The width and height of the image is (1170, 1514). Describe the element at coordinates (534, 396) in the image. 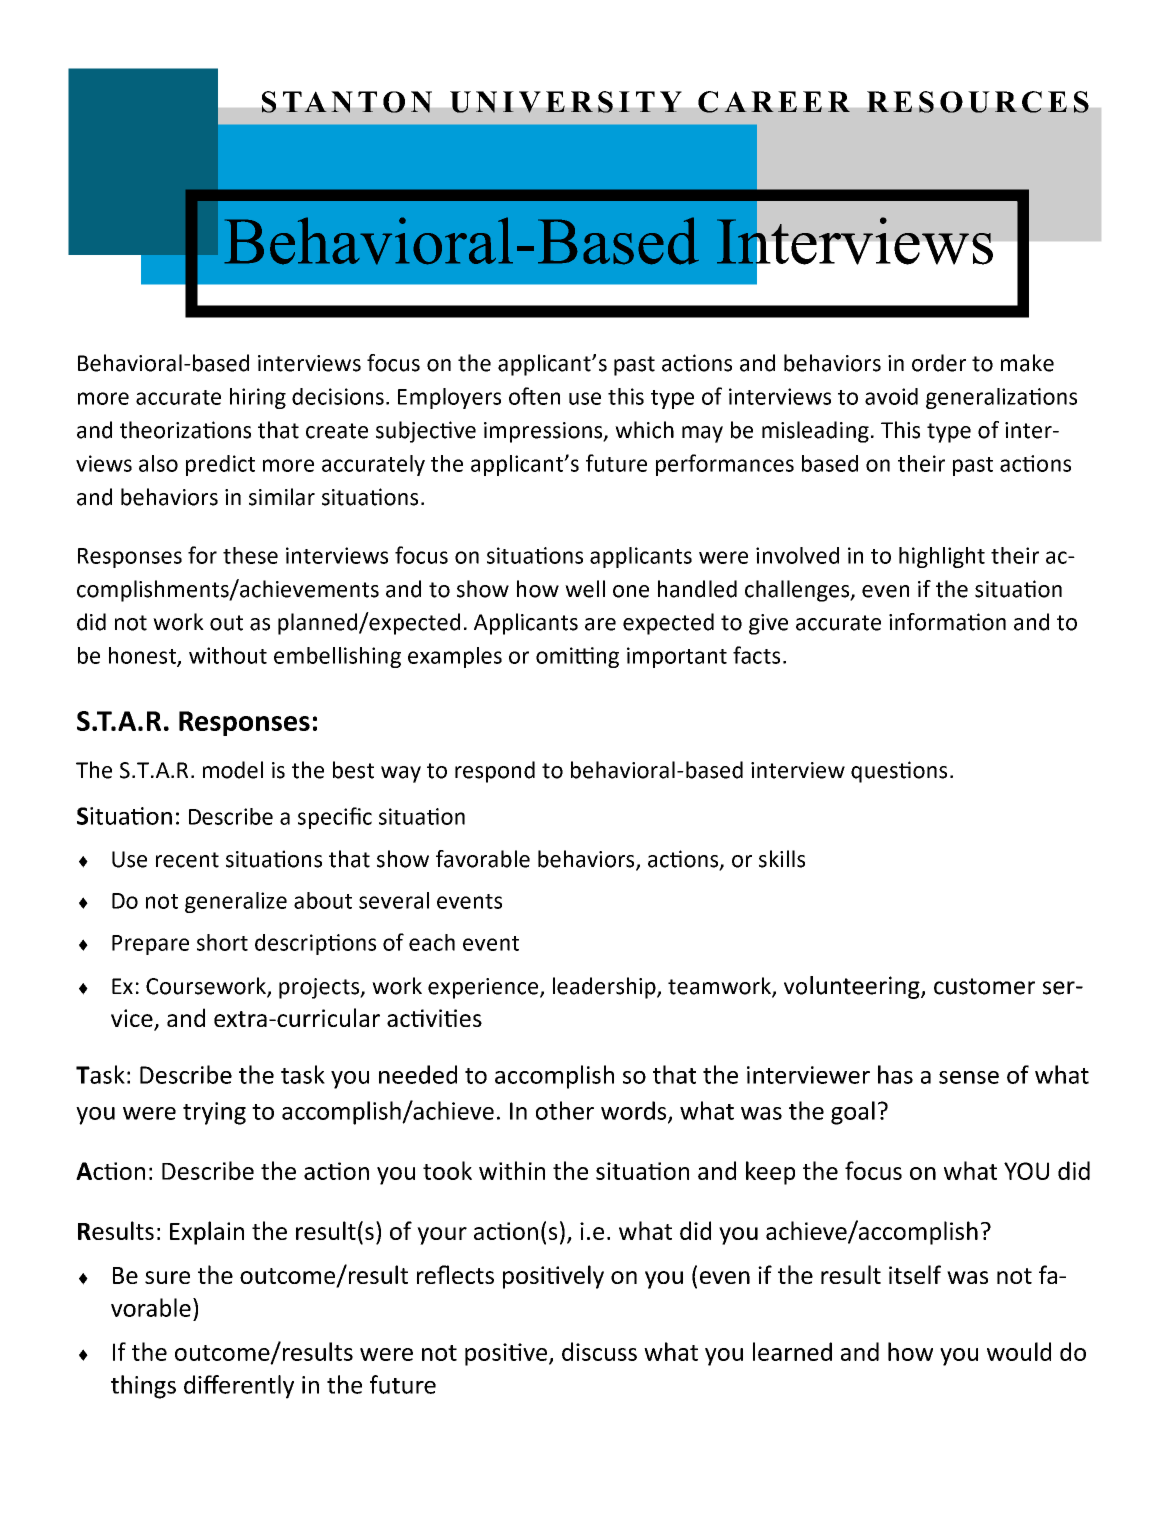

I see `often` at that location.
